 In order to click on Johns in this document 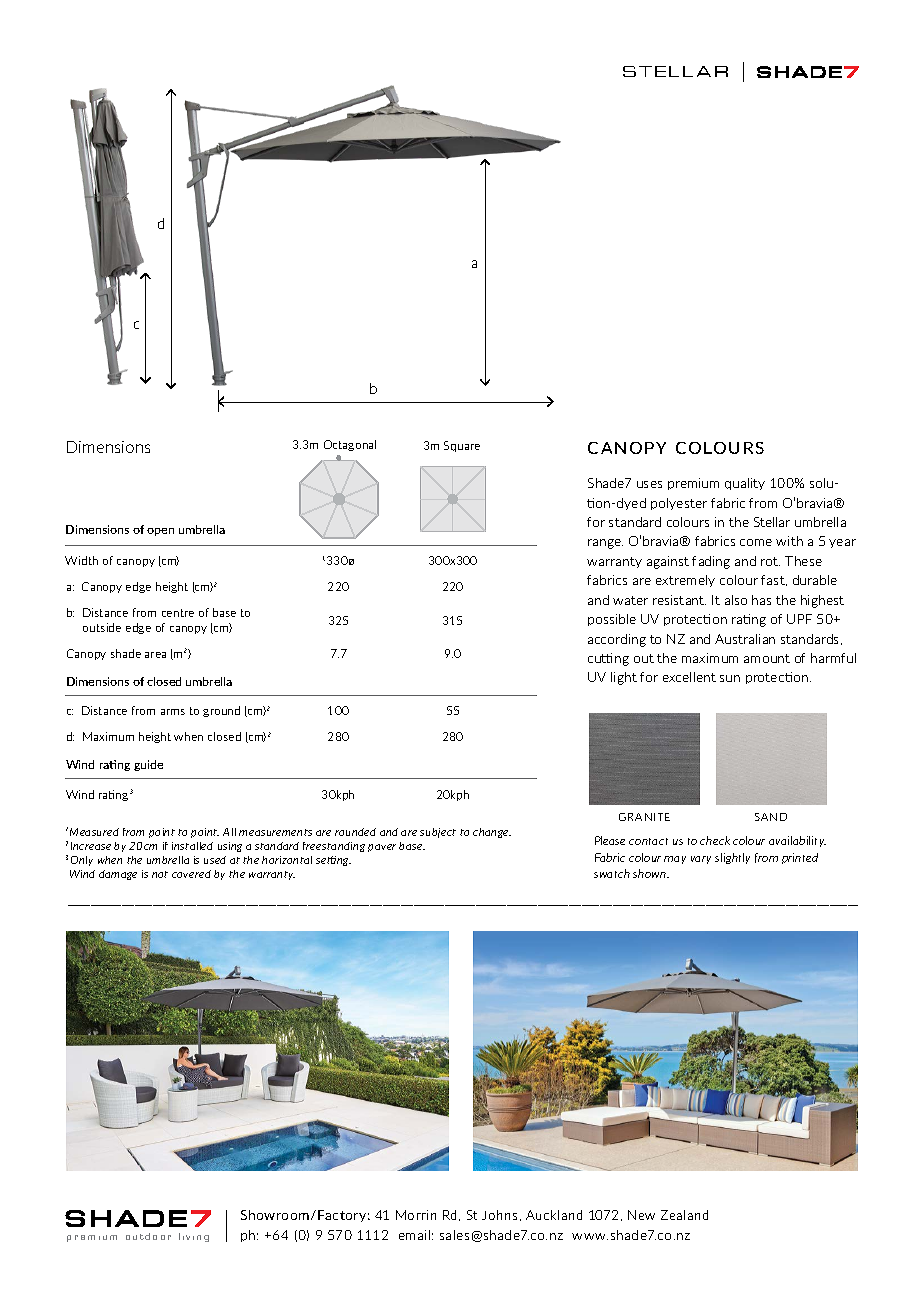, I will do `click(499, 1215)`.
